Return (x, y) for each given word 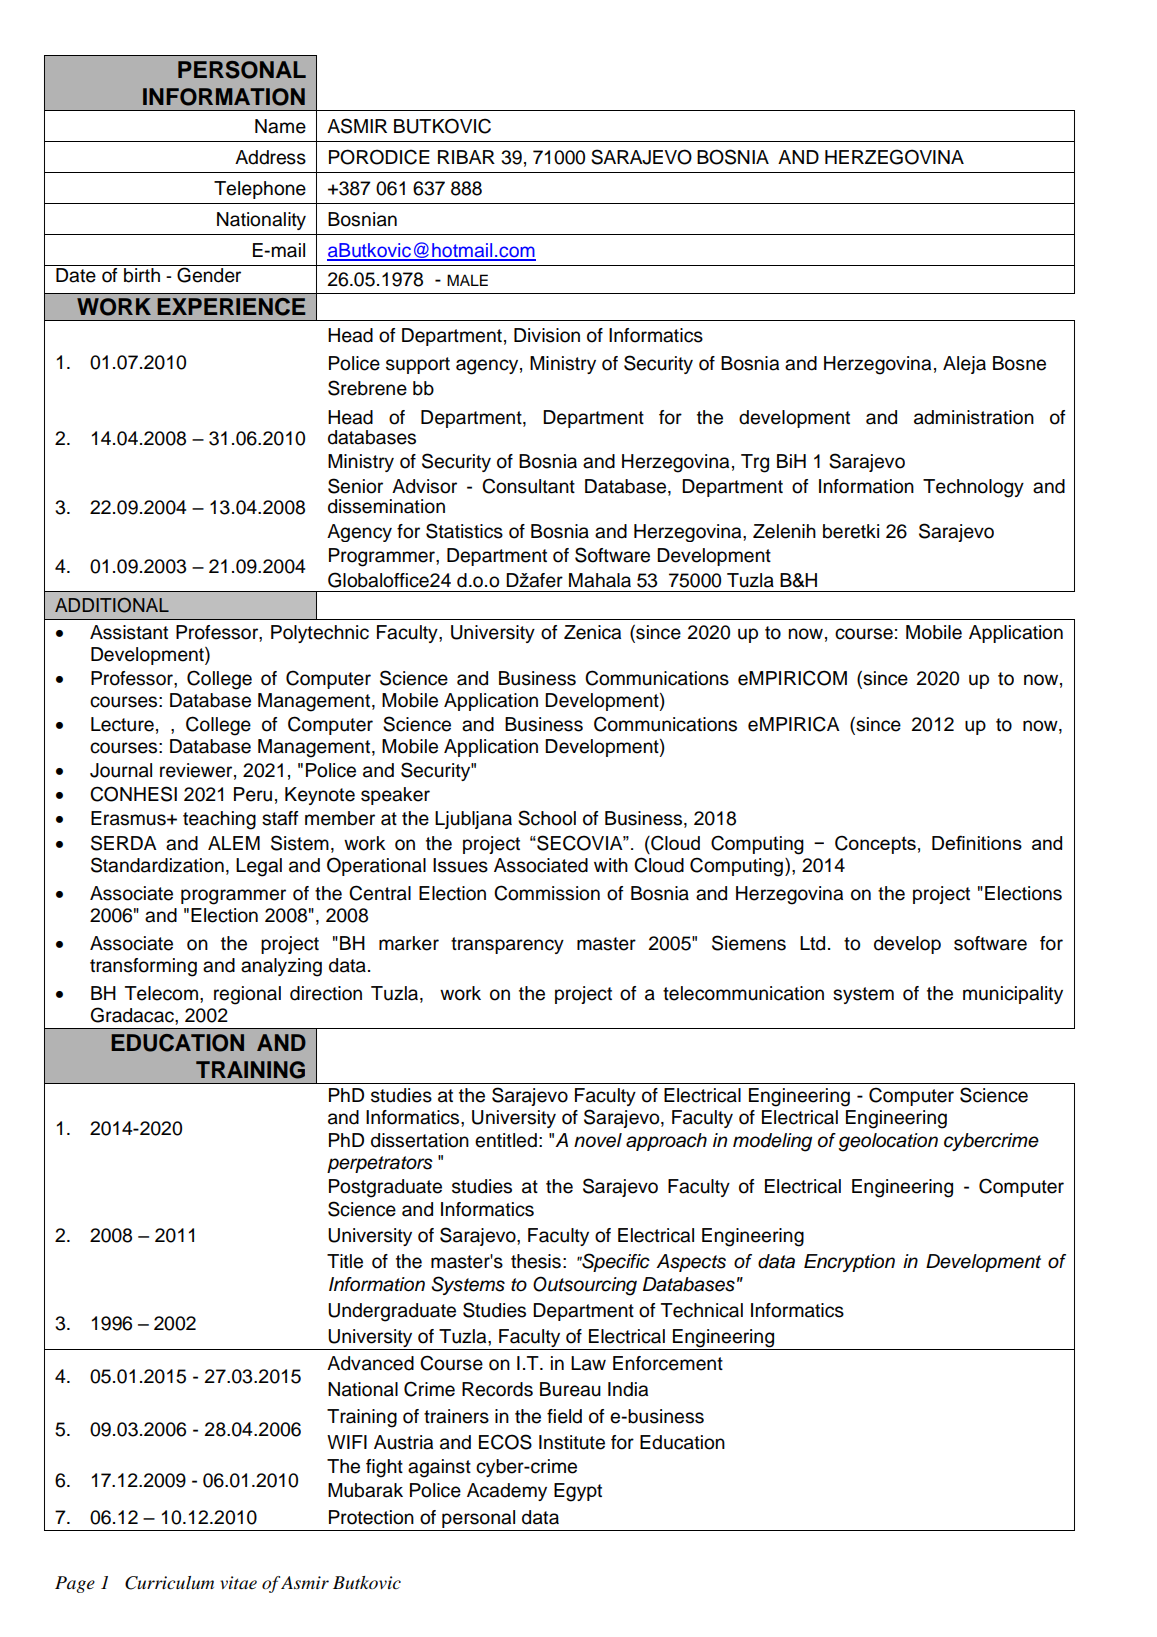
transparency (507, 945)
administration (974, 417)
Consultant (528, 486)
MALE (467, 280)
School (547, 818)
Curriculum (169, 1583)
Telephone (260, 190)
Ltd (812, 943)
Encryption (849, 1263)
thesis (536, 1261)
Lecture (122, 724)
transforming (143, 967)
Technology (973, 488)
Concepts (875, 844)
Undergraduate (392, 1312)
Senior (355, 486)
